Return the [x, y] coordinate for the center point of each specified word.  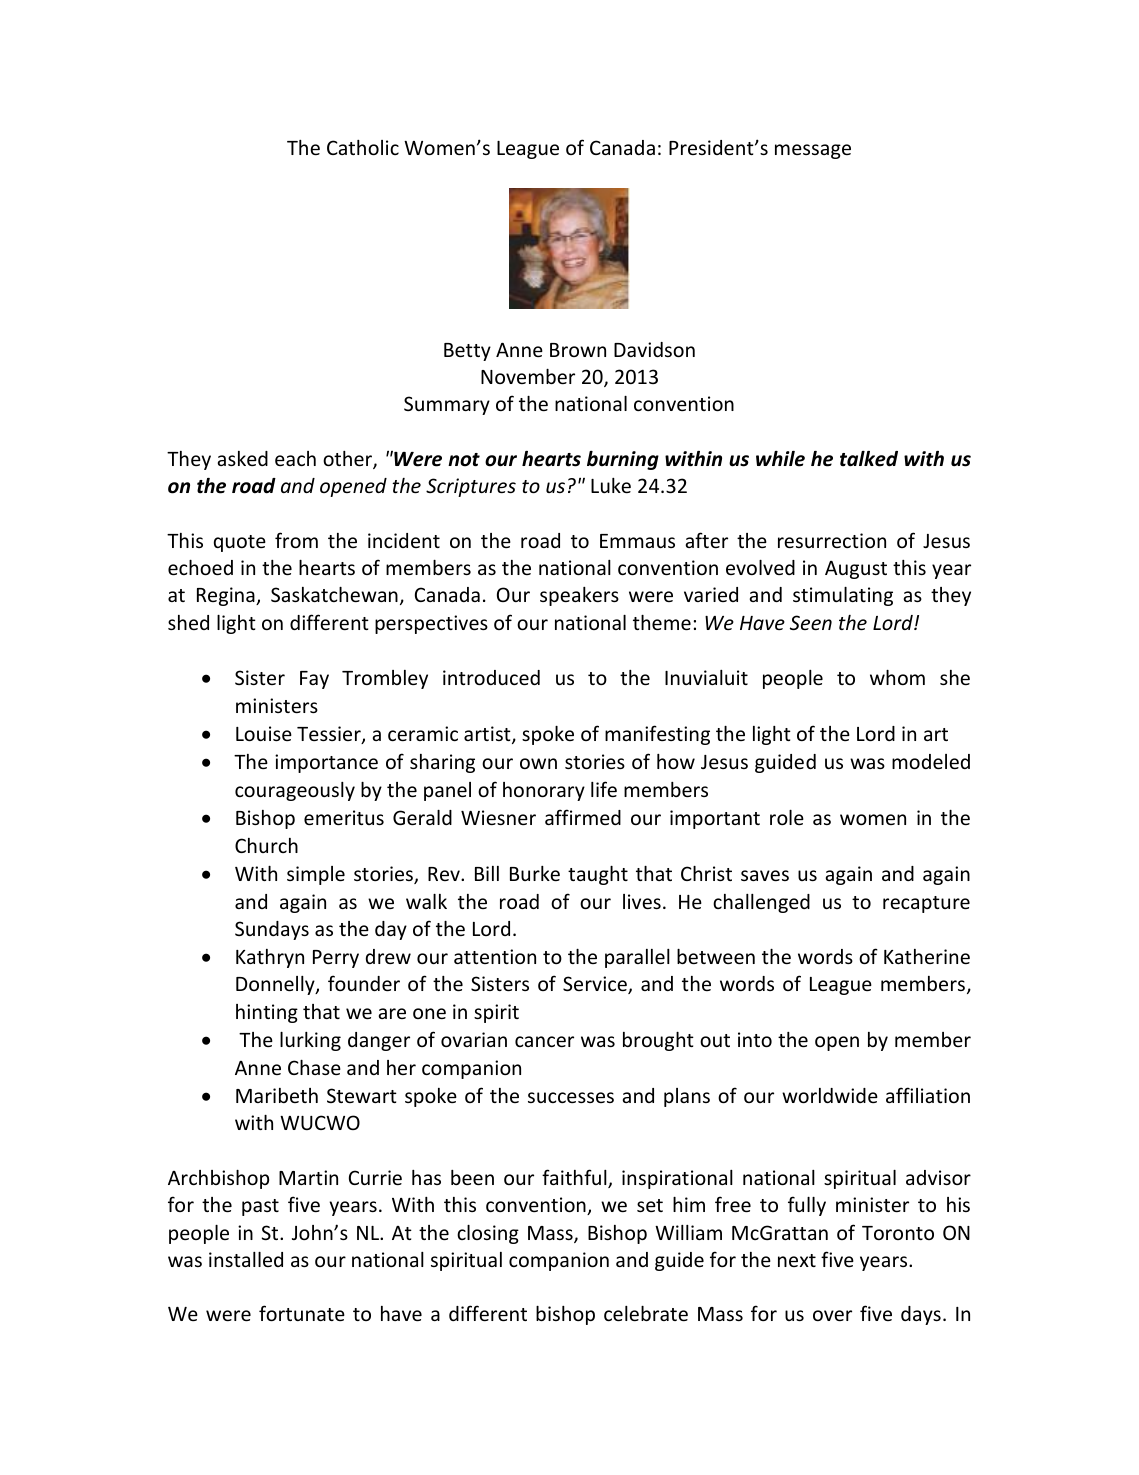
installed [246, 1259]
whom [897, 677]
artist [488, 735]
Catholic [363, 147]
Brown [578, 350]
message [813, 151]
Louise [264, 733]
